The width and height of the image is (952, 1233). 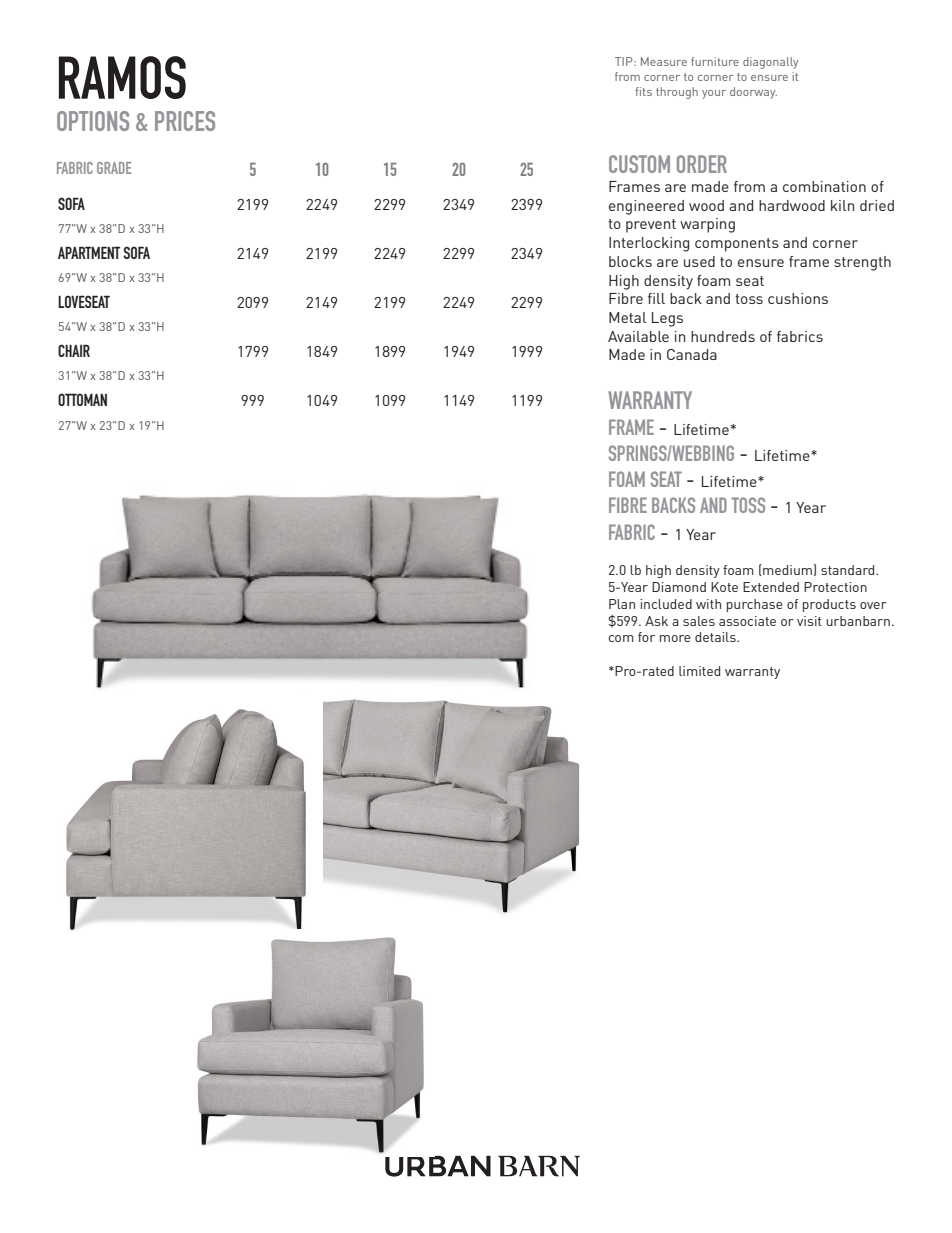 I want to click on components, so click(x=737, y=245).
